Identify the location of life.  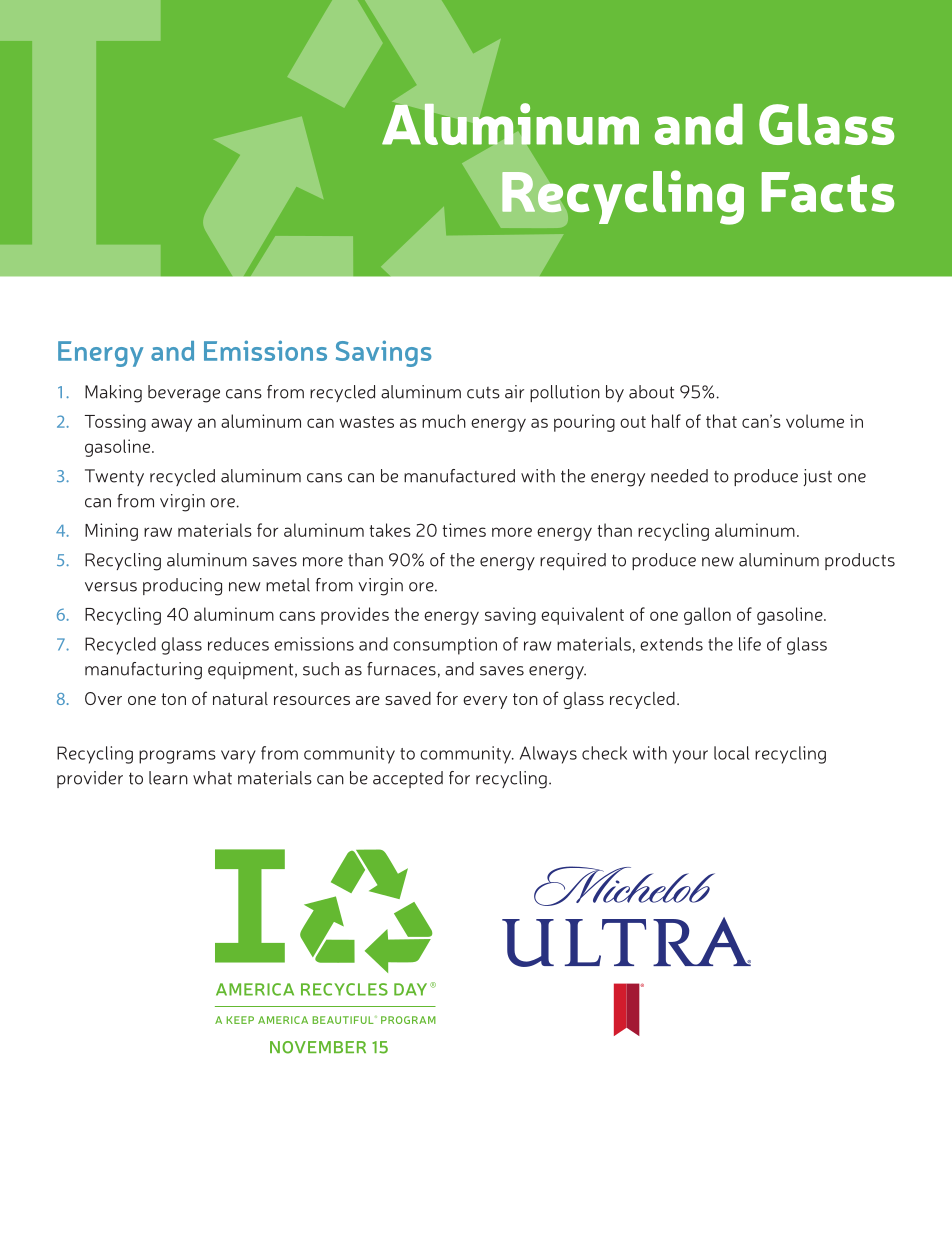
(750, 644).
